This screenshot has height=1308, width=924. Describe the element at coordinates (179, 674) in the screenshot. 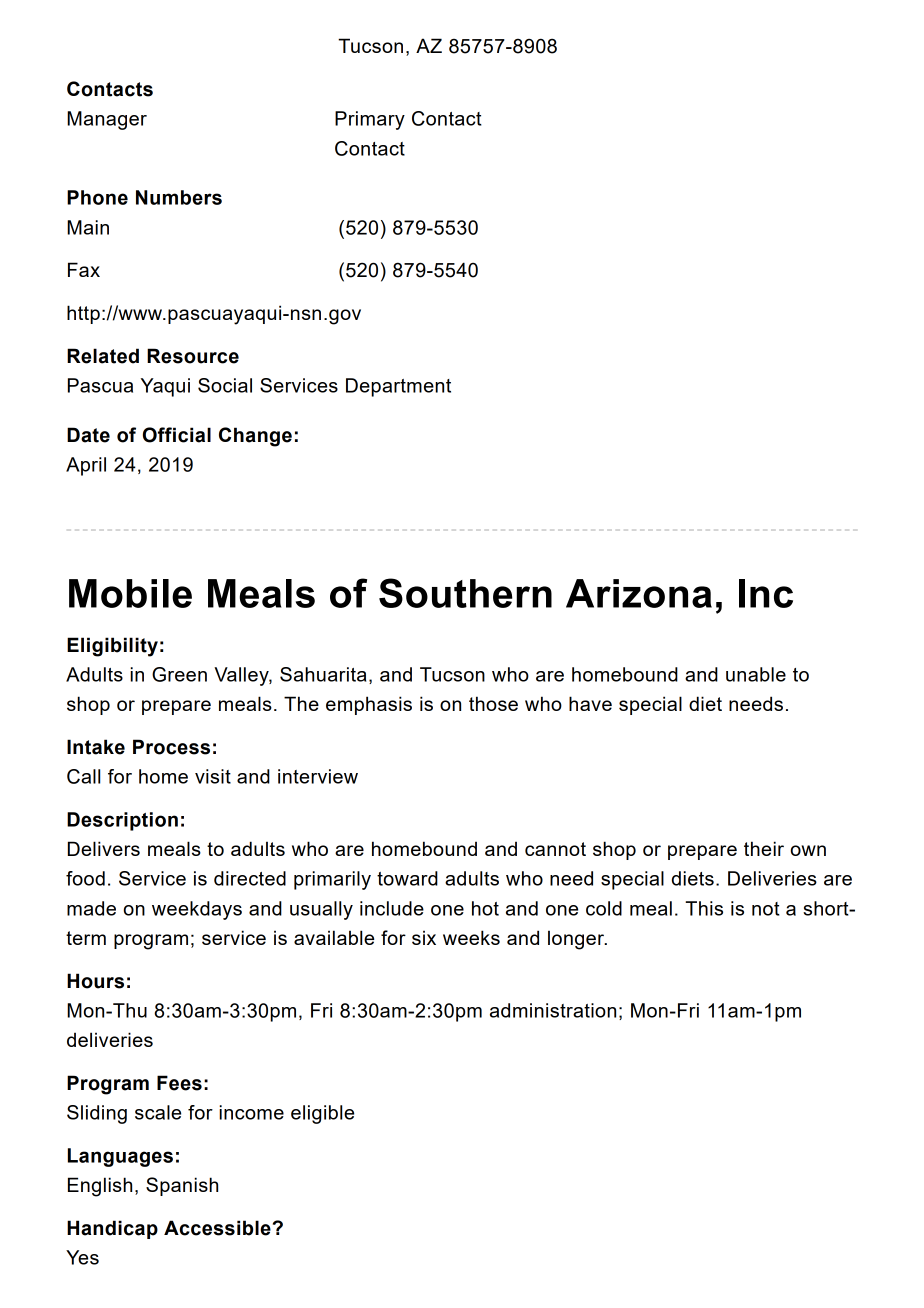

I see `Green` at that location.
